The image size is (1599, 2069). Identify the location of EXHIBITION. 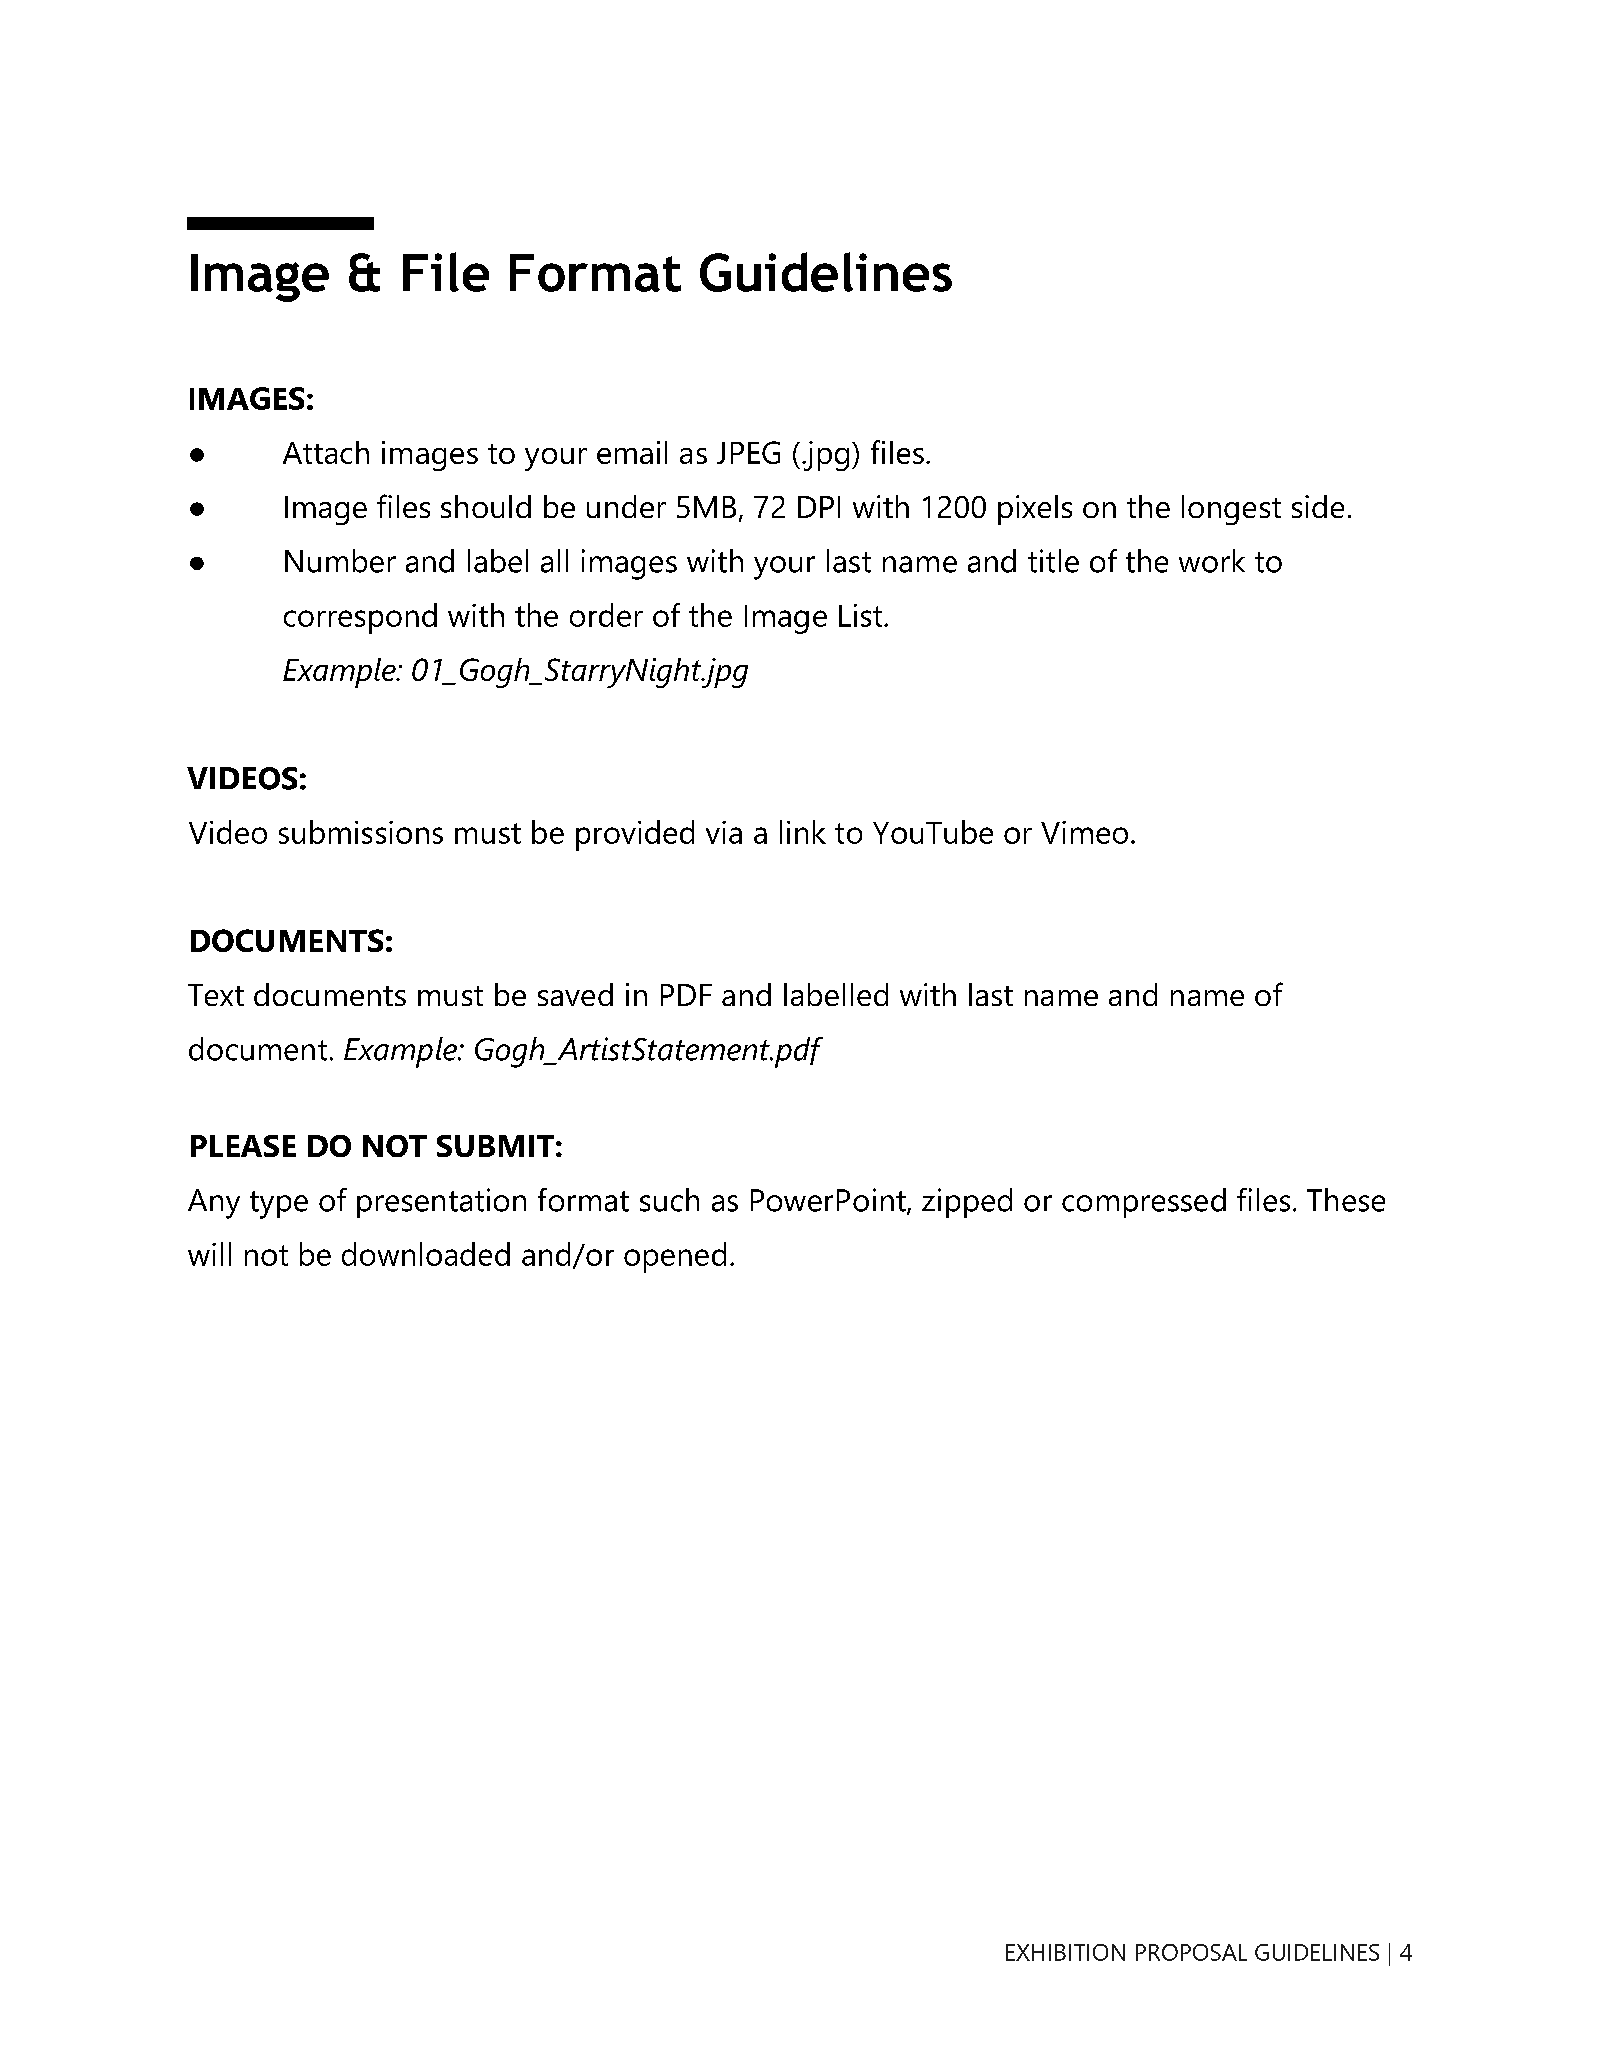
(1065, 1952).
